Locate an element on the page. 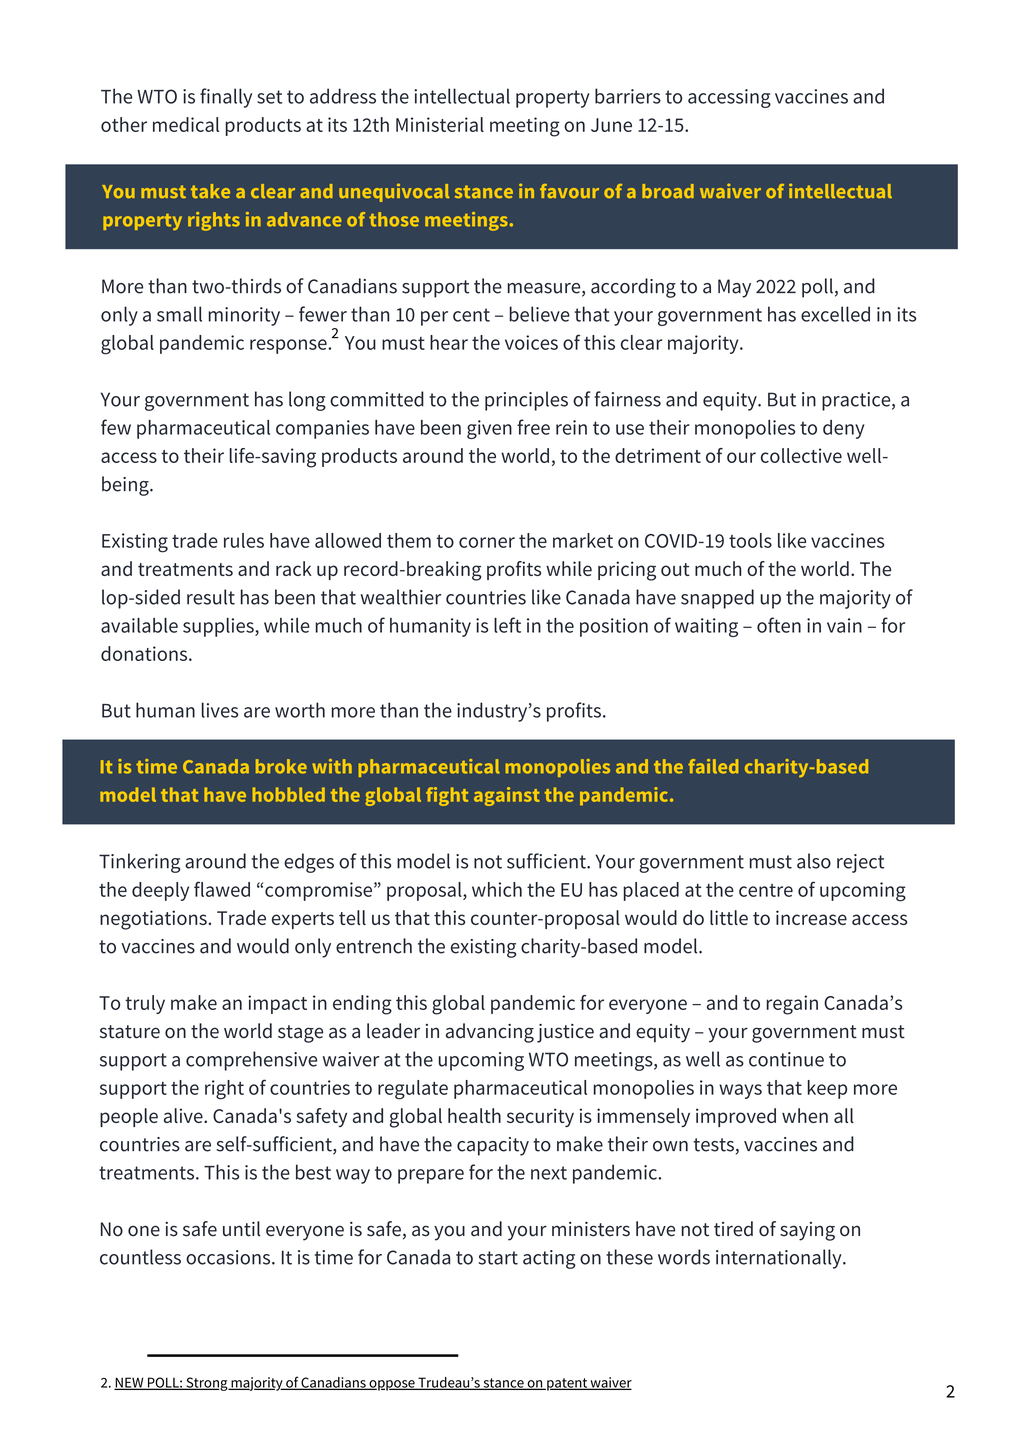 This document has height=1445, width=1021. principles is located at coordinates (526, 401).
